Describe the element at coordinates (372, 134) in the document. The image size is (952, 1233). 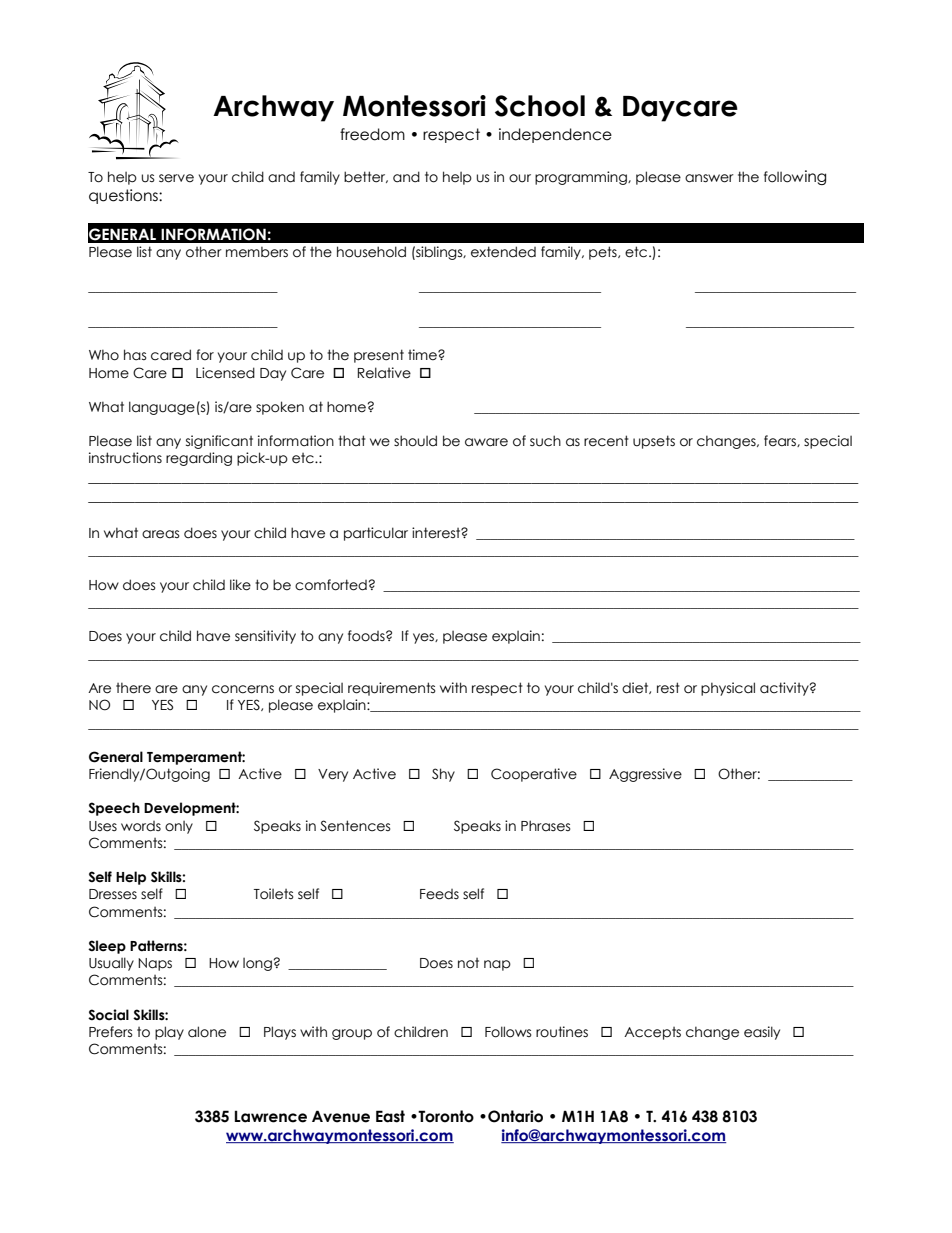
I see `freedom` at that location.
